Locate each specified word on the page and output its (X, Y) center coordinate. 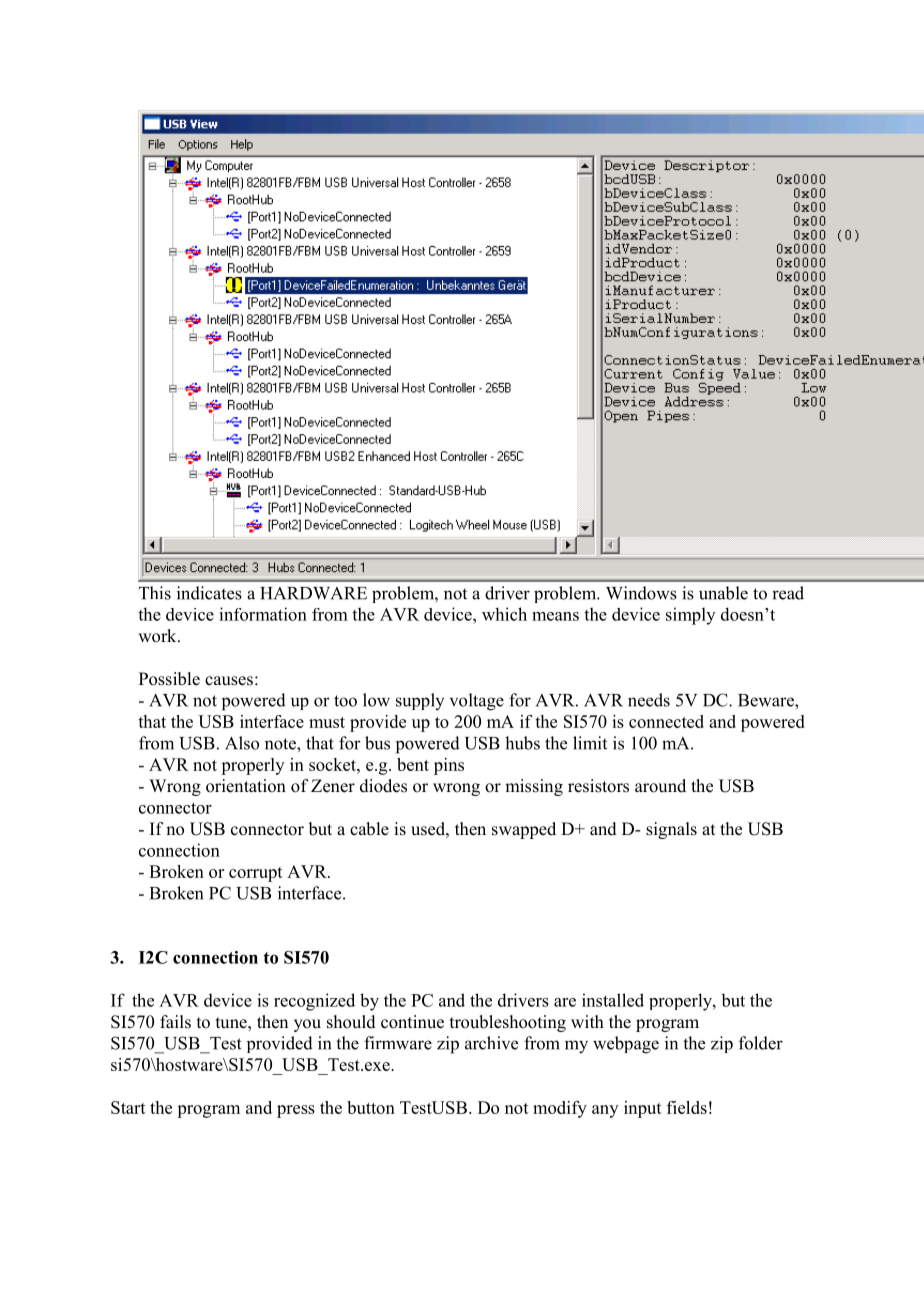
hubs (522, 743)
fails (175, 1022)
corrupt (256, 874)
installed (613, 1000)
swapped (524, 830)
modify (560, 1109)
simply (690, 616)
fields (687, 1107)
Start (128, 1107)
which (504, 614)
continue (412, 1022)
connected (666, 721)
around (660, 786)
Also (242, 743)
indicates (209, 593)
